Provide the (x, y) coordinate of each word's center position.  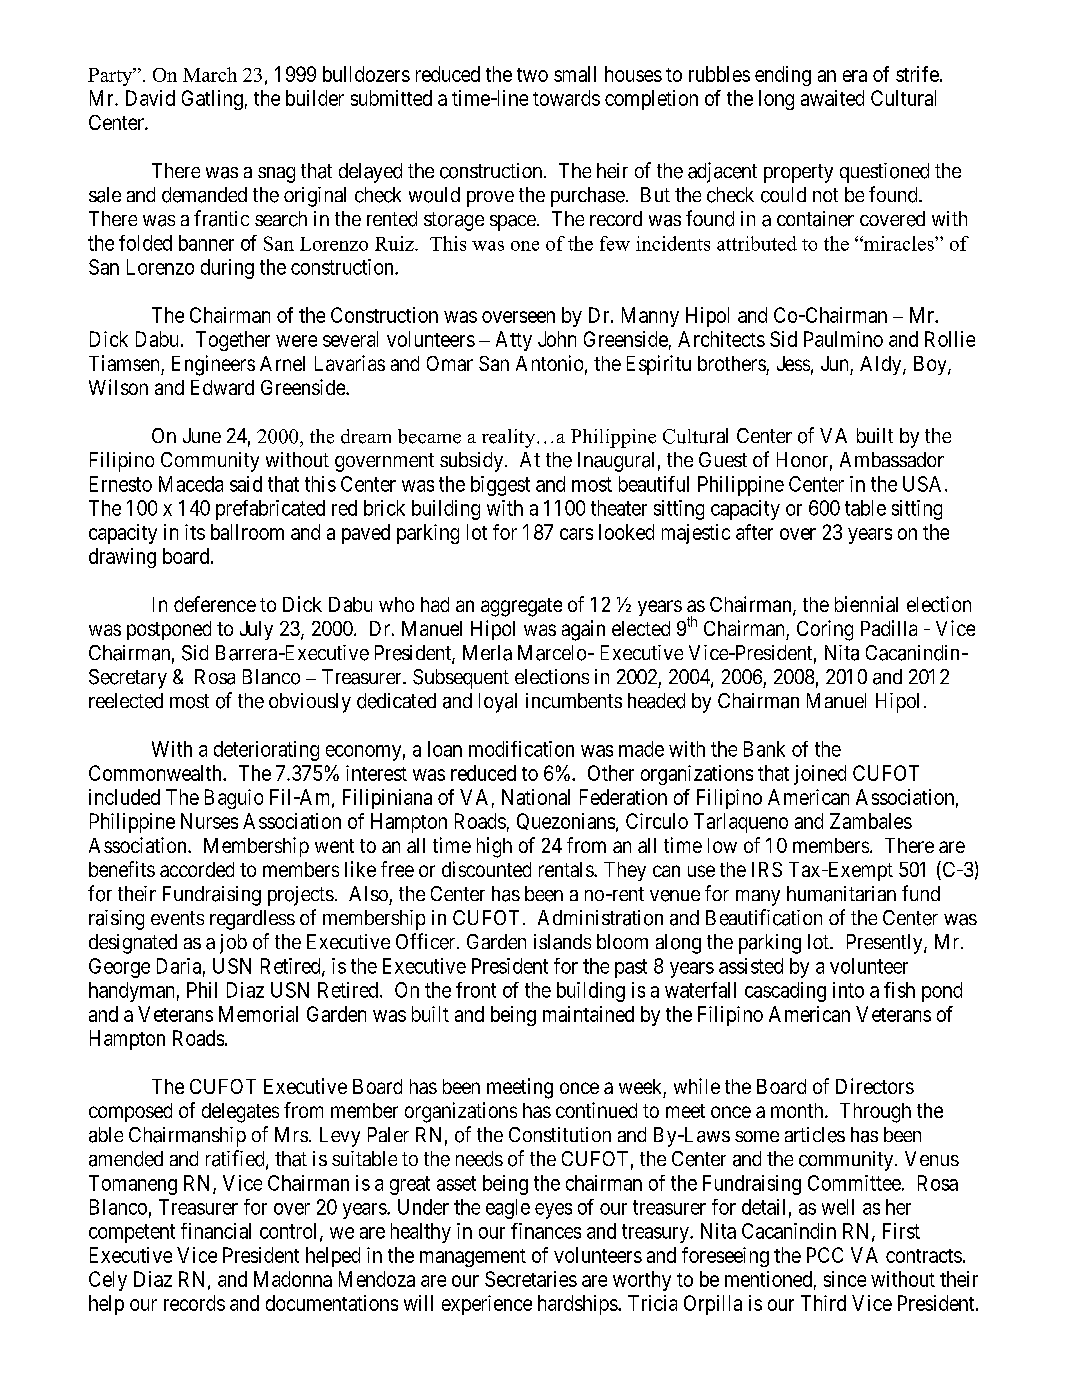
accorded (197, 869)
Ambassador (892, 459)
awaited (832, 98)
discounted (486, 869)
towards (566, 98)
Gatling (212, 100)
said (246, 484)
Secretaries (531, 1279)
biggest (500, 486)
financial (216, 1231)
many (758, 898)
